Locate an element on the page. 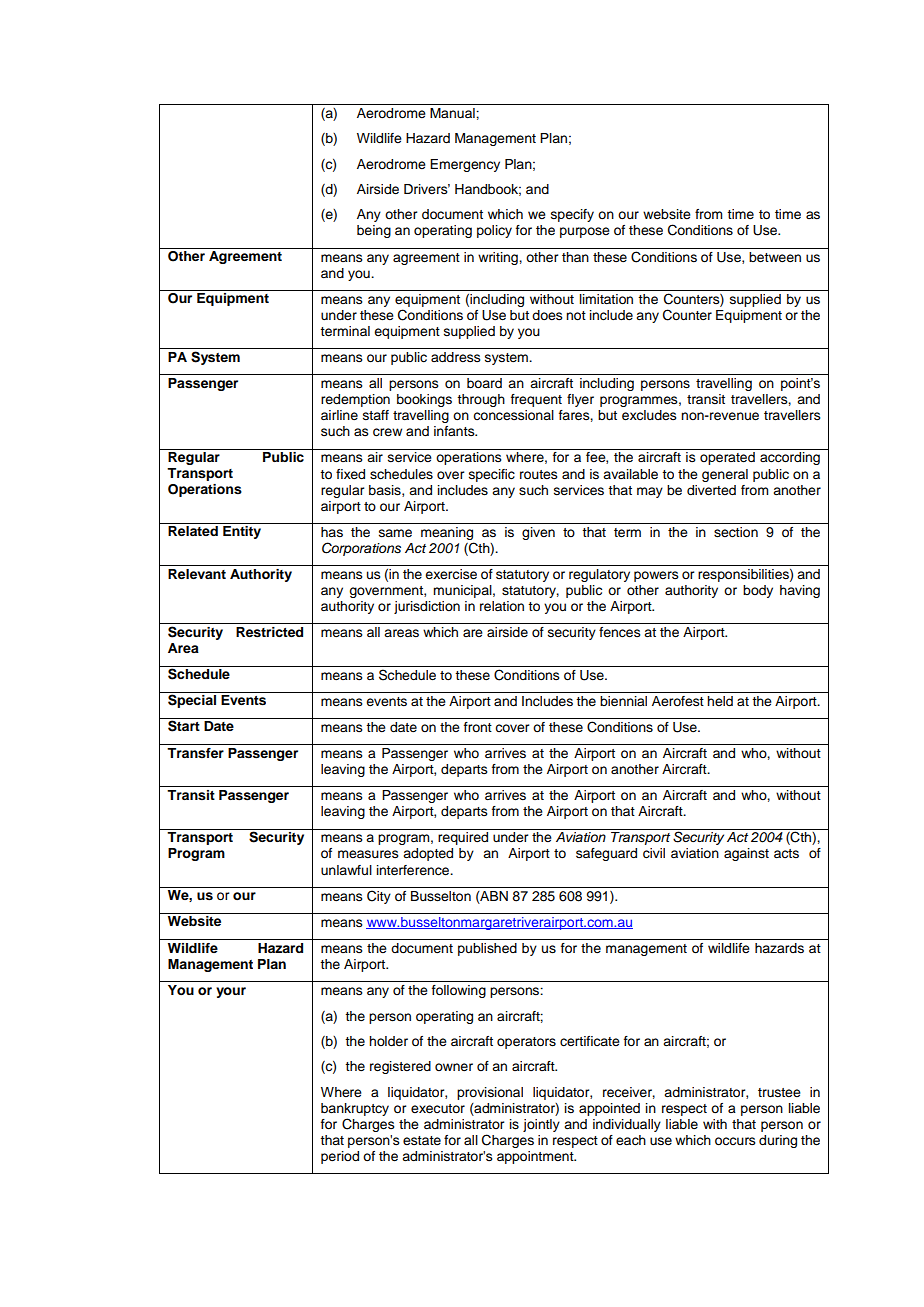 Image resolution: width=924 pixels, height=1307 pixels. general is located at coordinates (725, 475).
